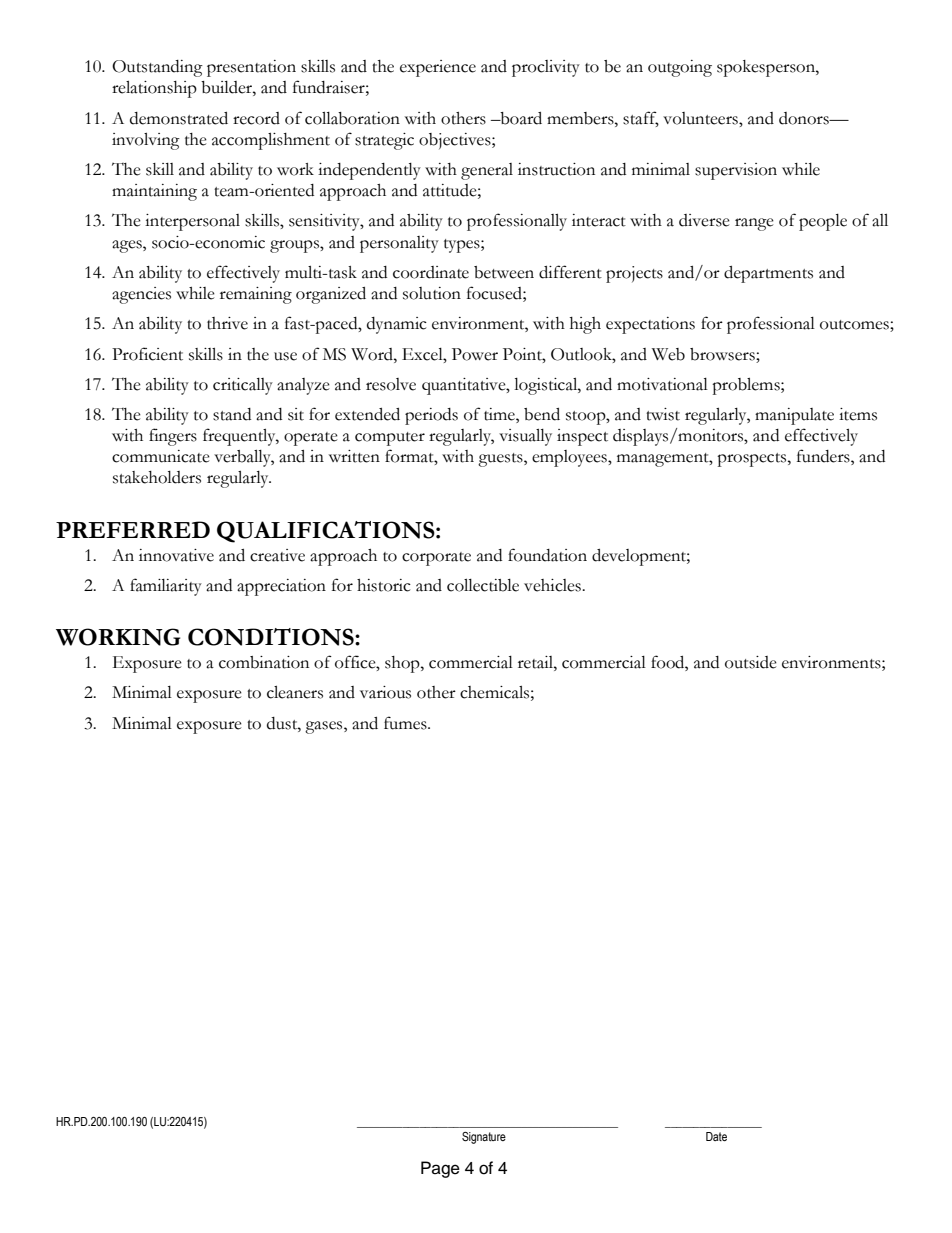 This screenshot has width=952, height=1233. I want to click on Page, so click(440, 1169).
